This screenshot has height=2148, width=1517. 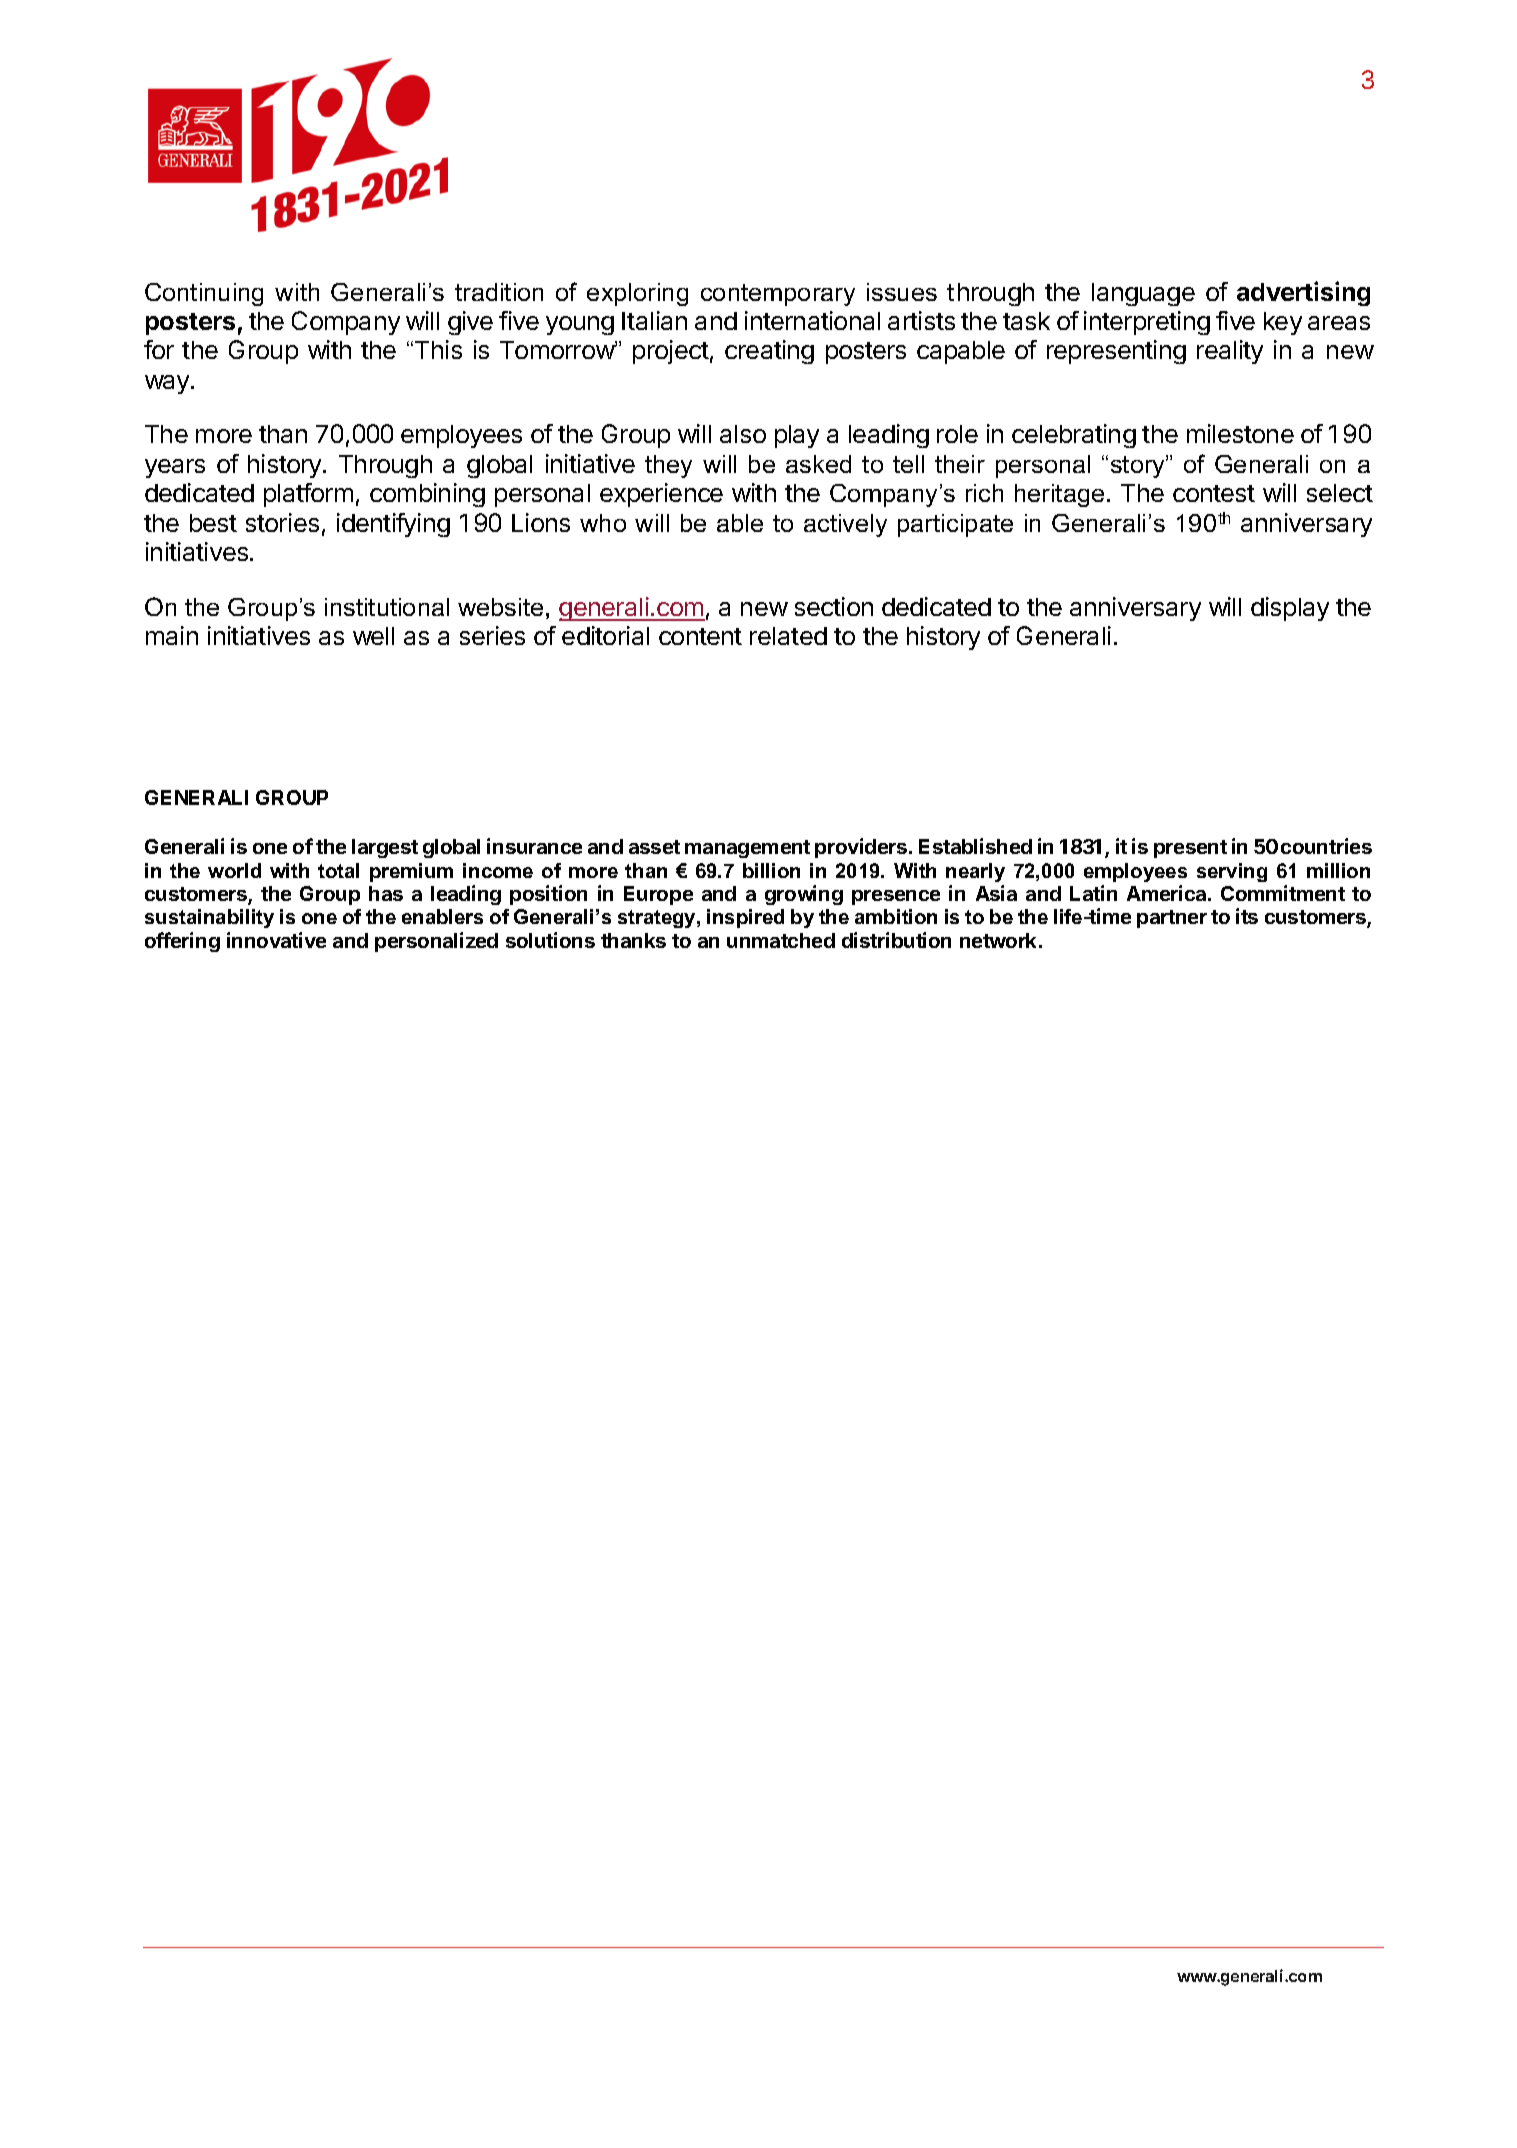 I want to click on interpreting, so click(x=1147, y=323).
